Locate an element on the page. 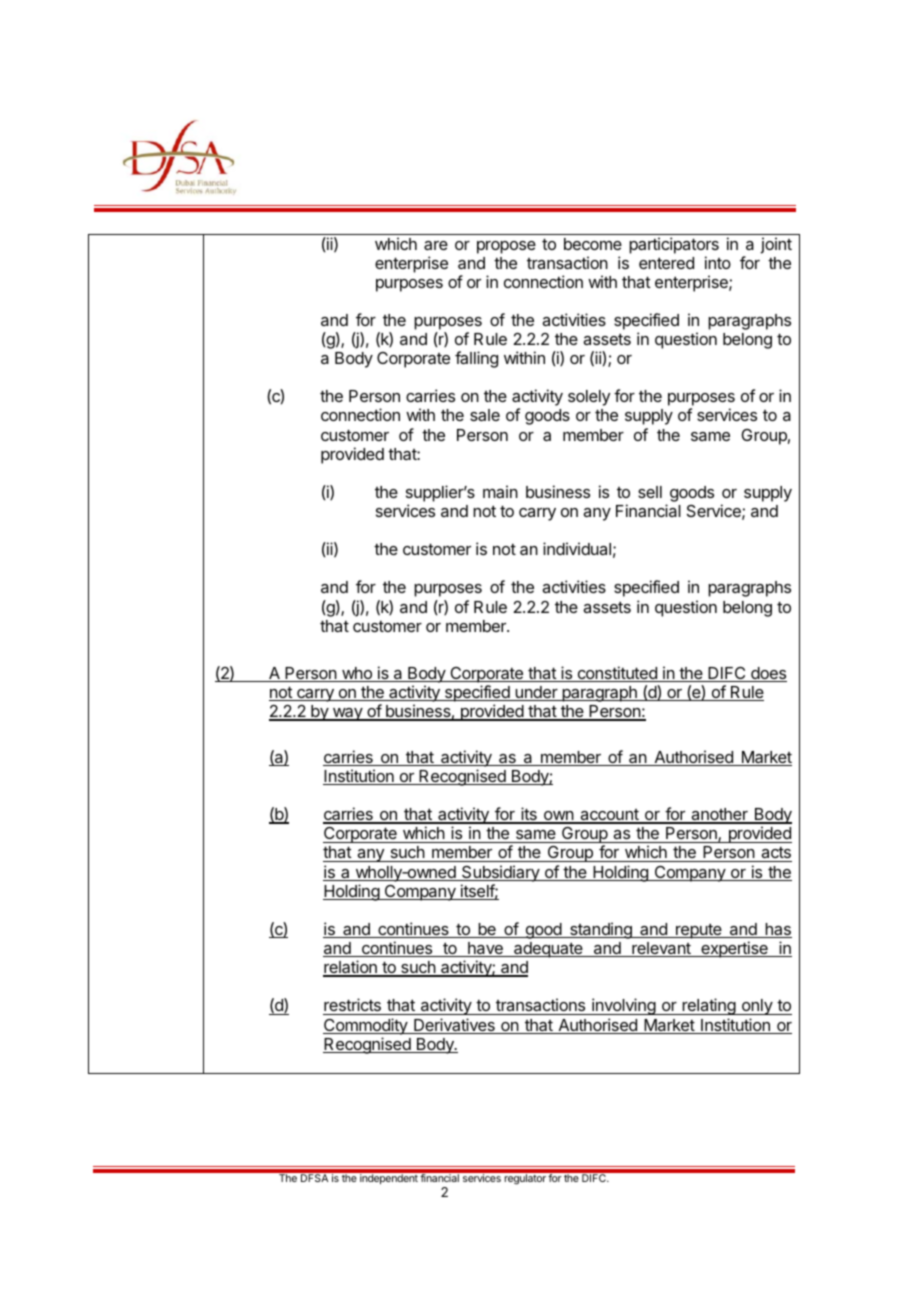 The height and width of the page is (1308, 924). sell is located at coordinates (650, 492).
